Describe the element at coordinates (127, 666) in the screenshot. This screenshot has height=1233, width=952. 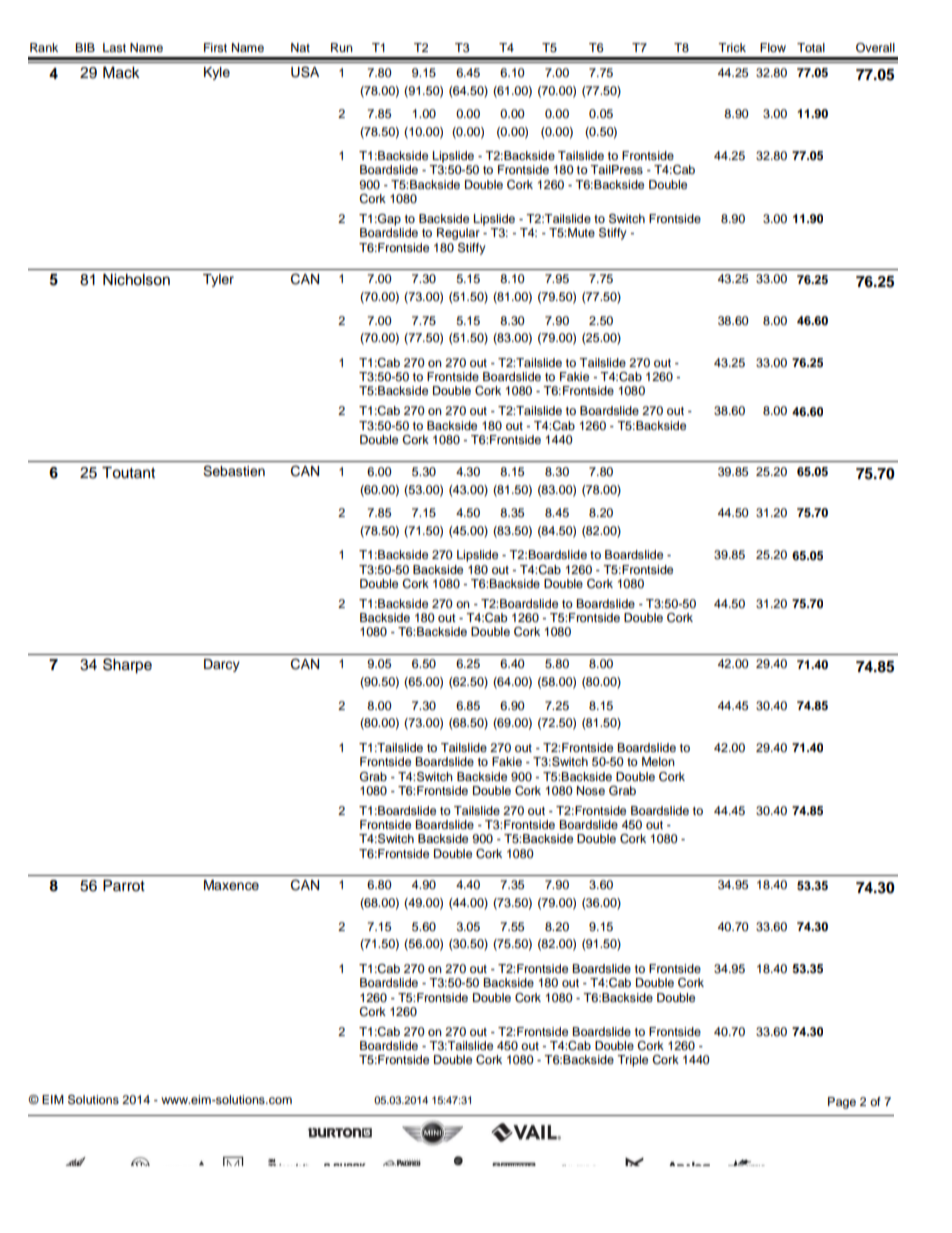
I see `Sharpe` at that location.
